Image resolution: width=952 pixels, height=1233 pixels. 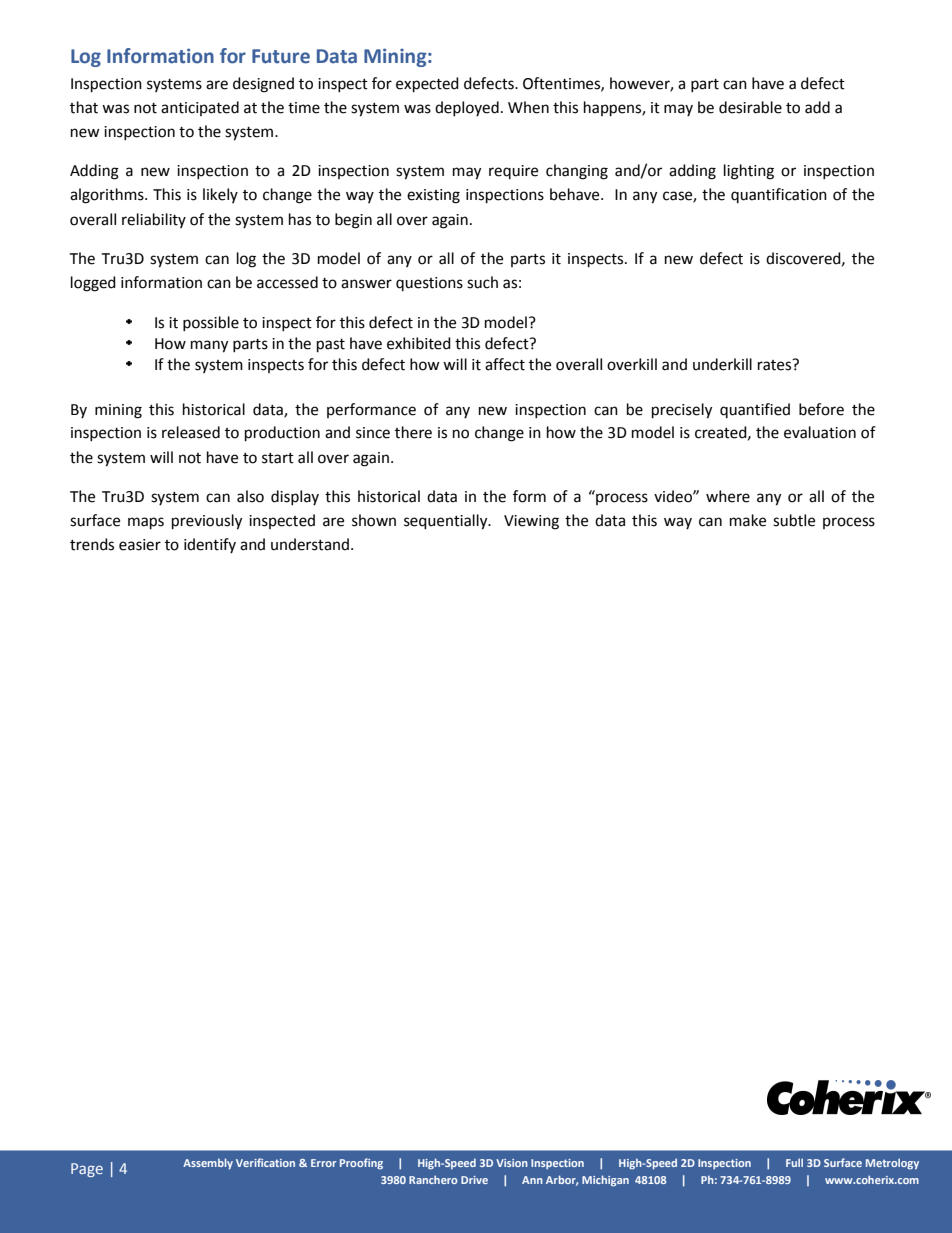 What do you see at coordinates (200, 108) in the screenshot?
I see `anticipated` at bounding box center [200, 108].
